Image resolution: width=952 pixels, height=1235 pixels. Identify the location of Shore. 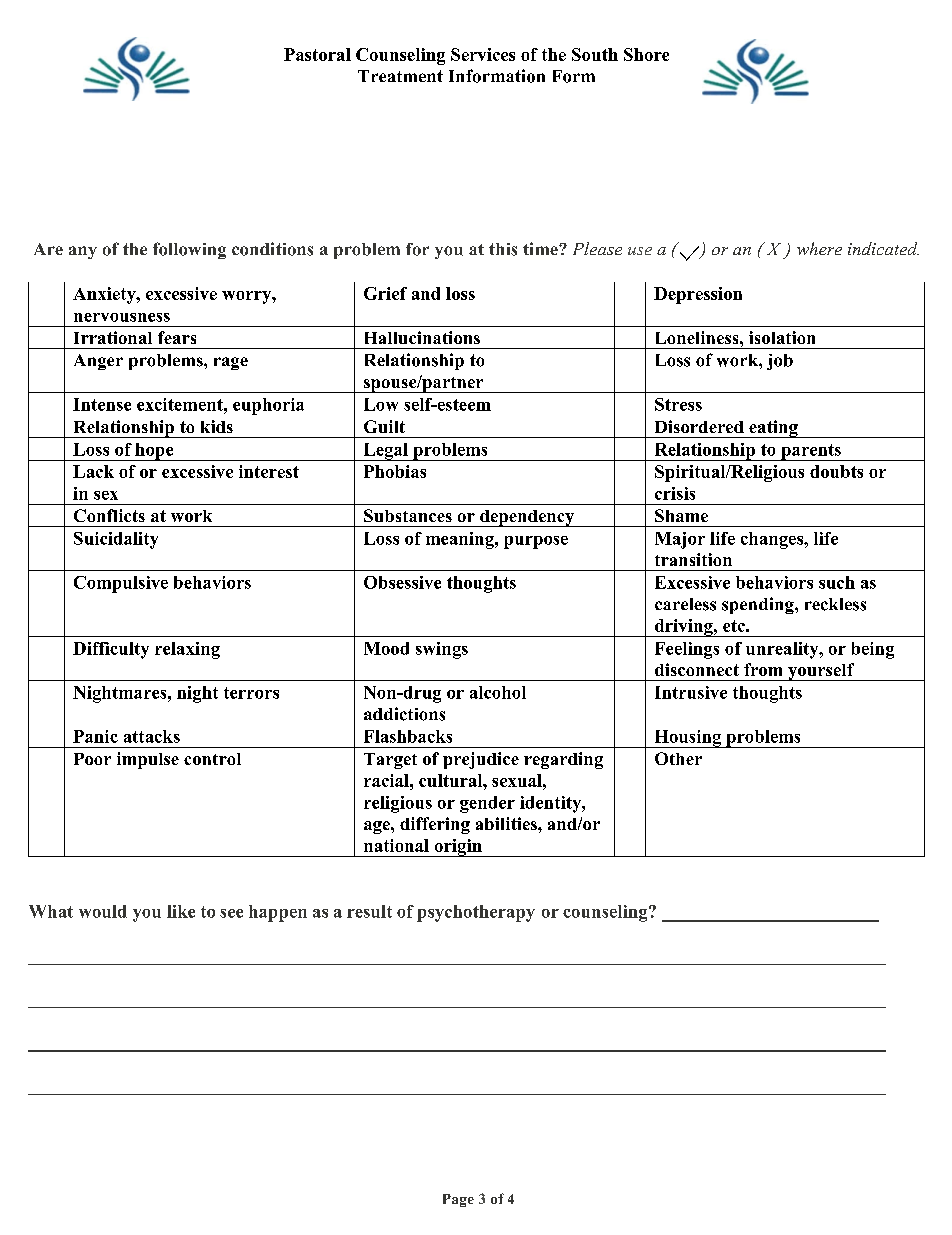
(646, 54).
